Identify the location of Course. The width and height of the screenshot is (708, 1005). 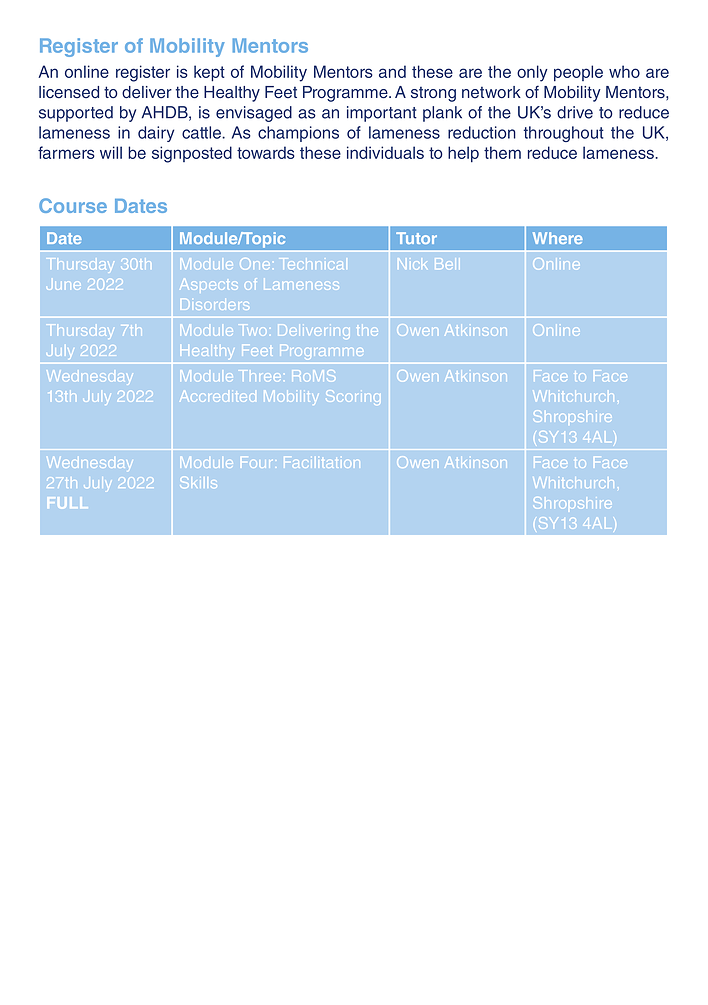
(73, 205).
